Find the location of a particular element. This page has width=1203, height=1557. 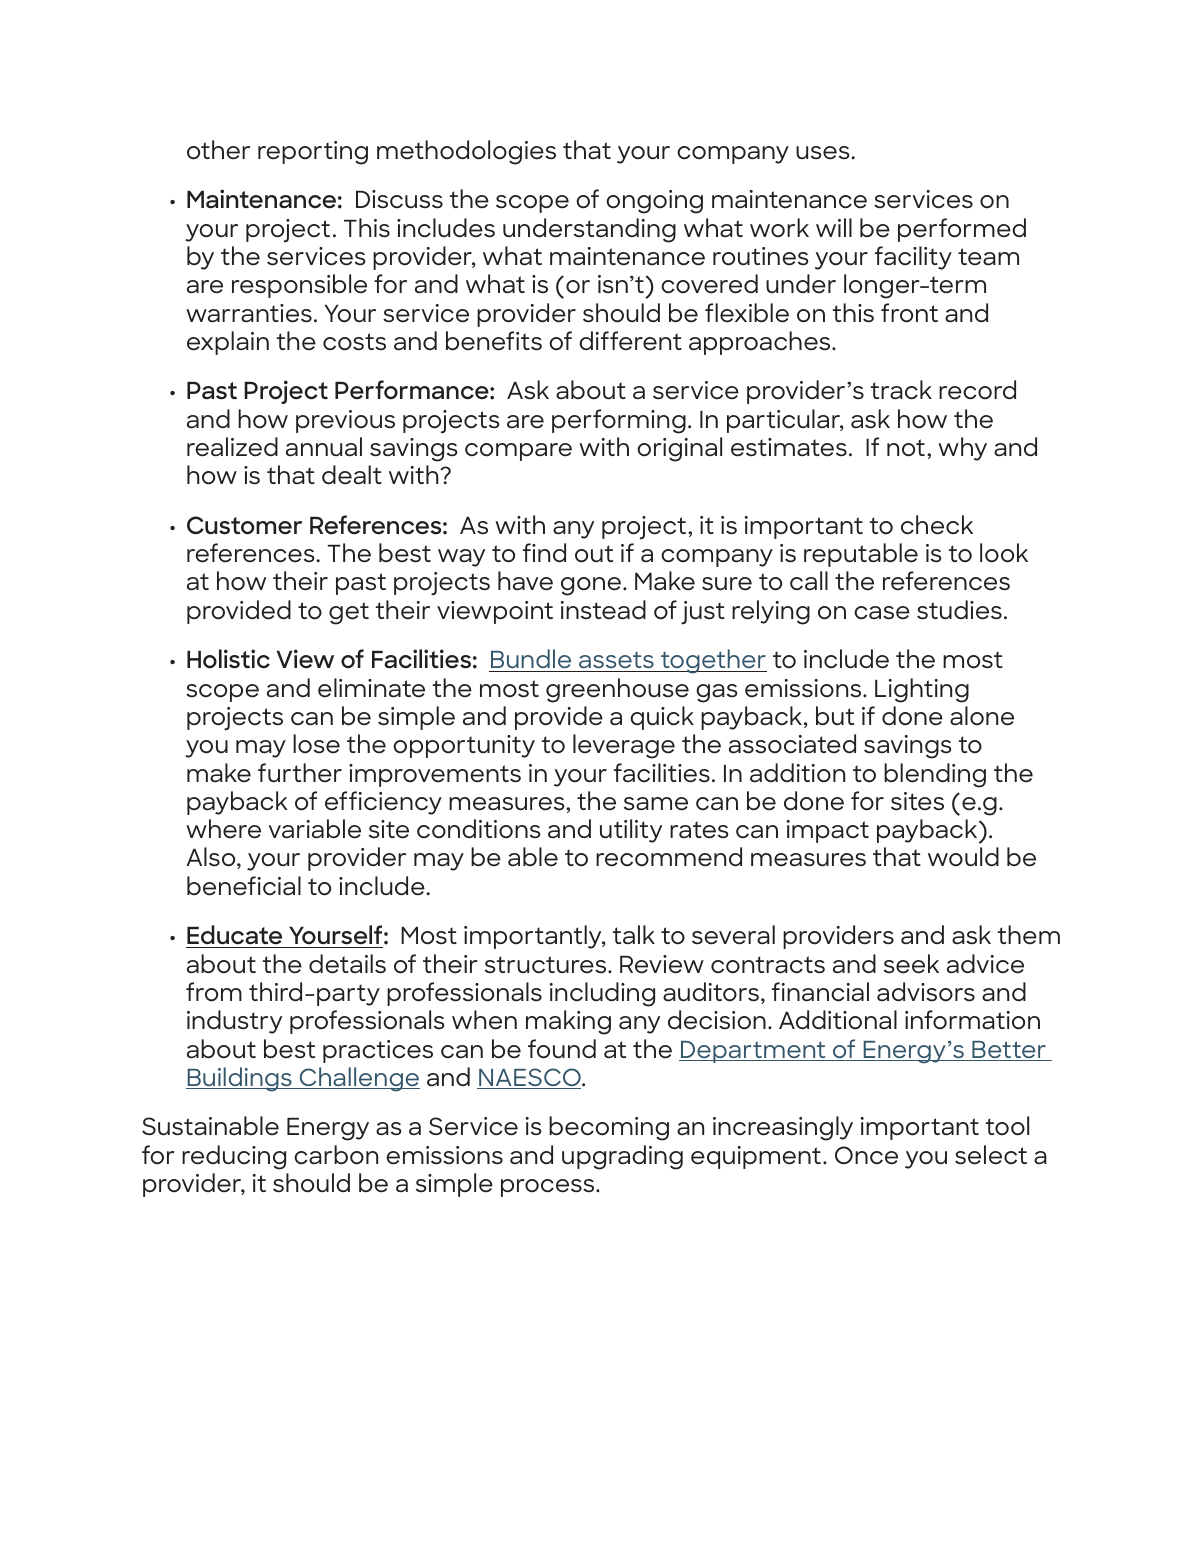

upgrading is located at coordinates (622, 1157).
